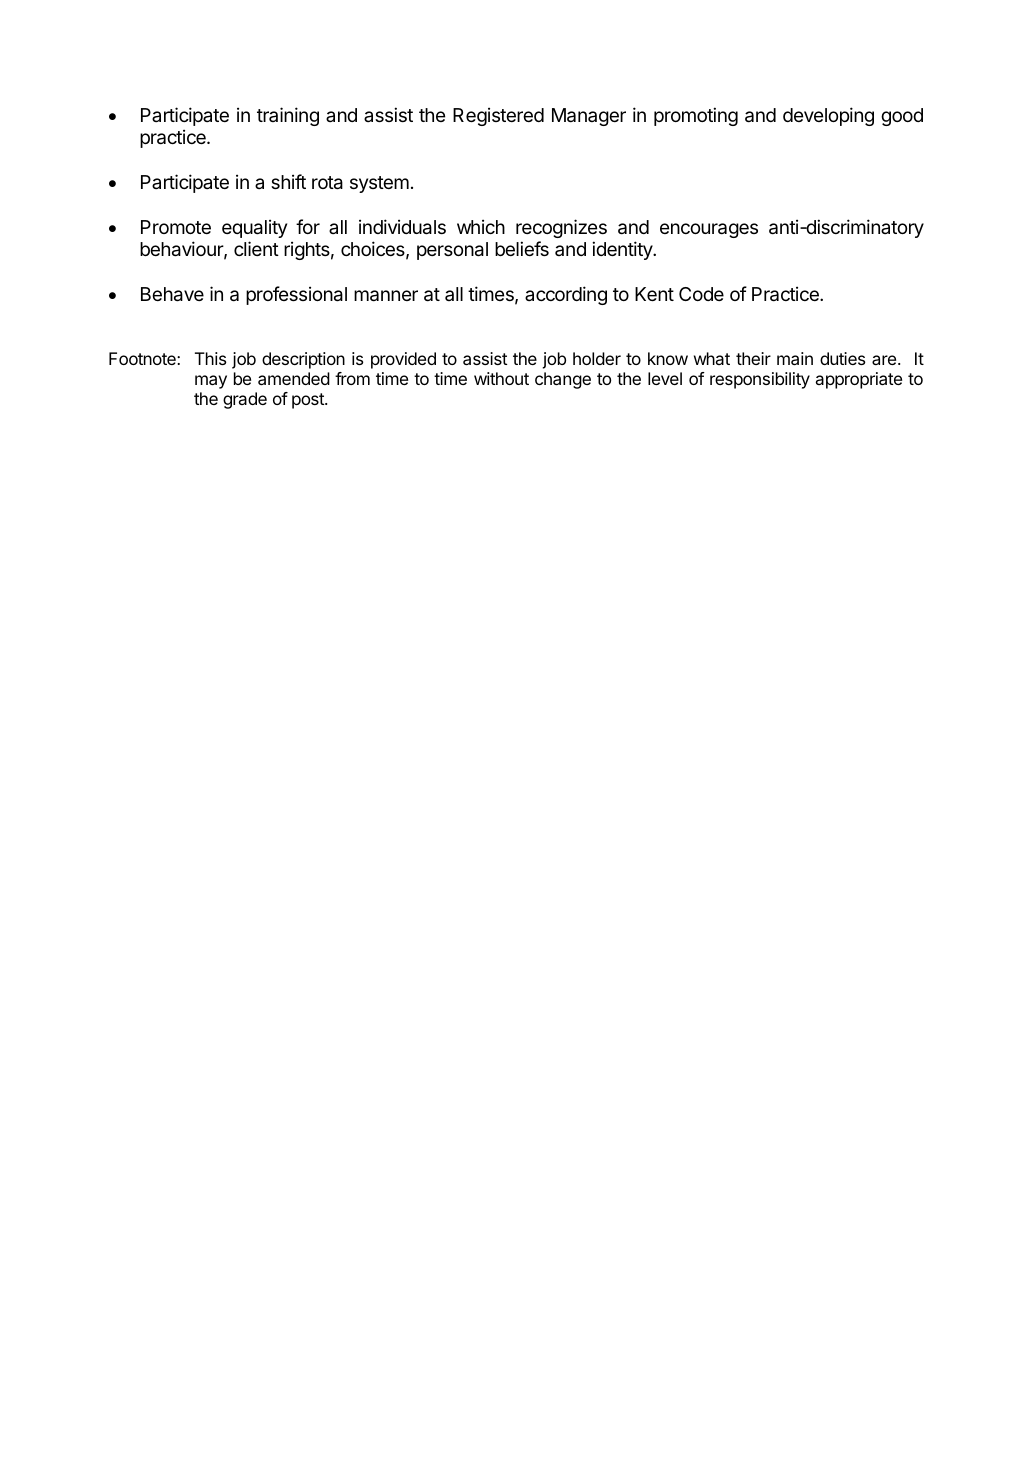 This page has height=1458, width=1031. Describe the element at coordinates (245, 400) in the page. I see `grade` at that location.
